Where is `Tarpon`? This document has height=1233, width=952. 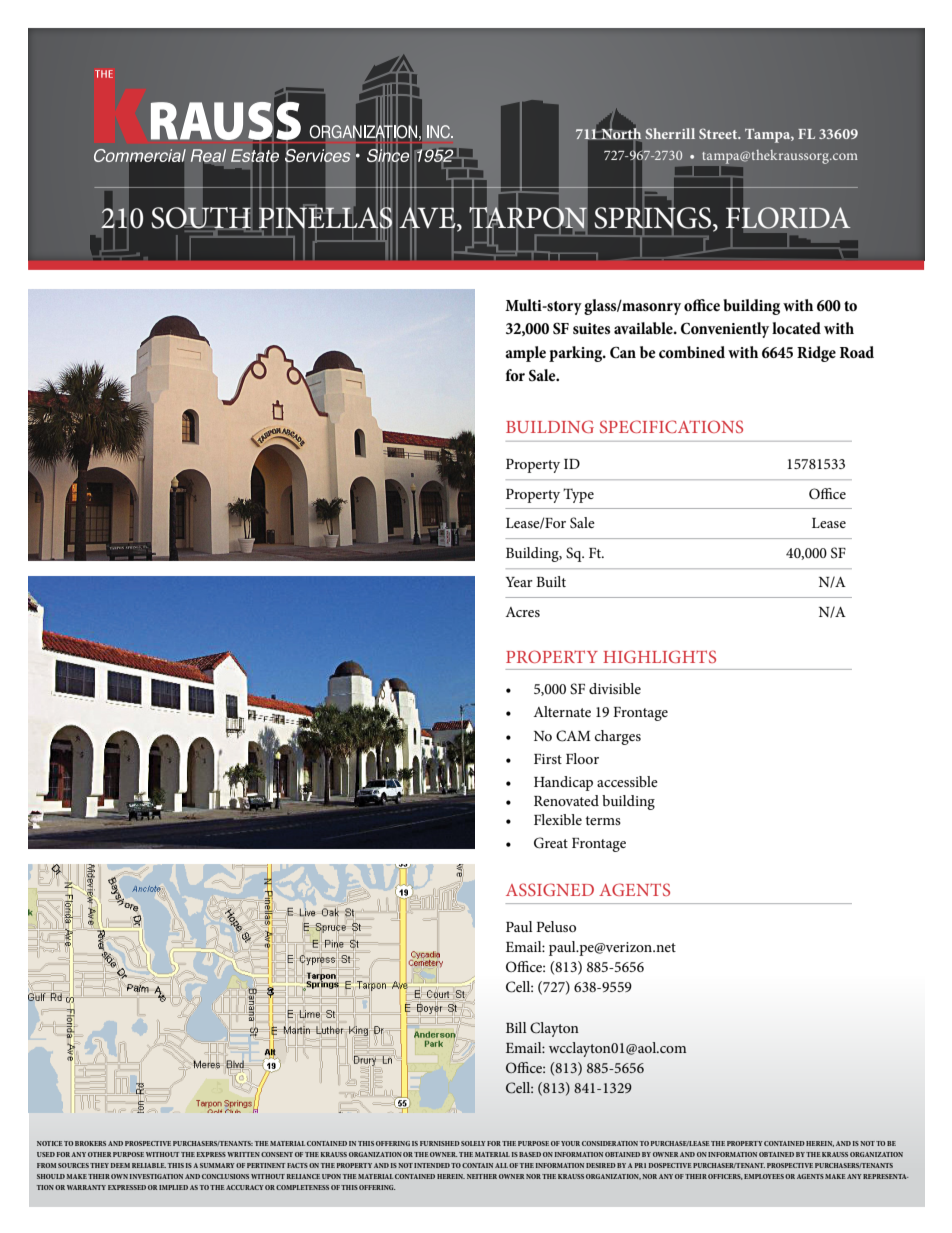
Tarpon is located at coordinates (528, 218).
